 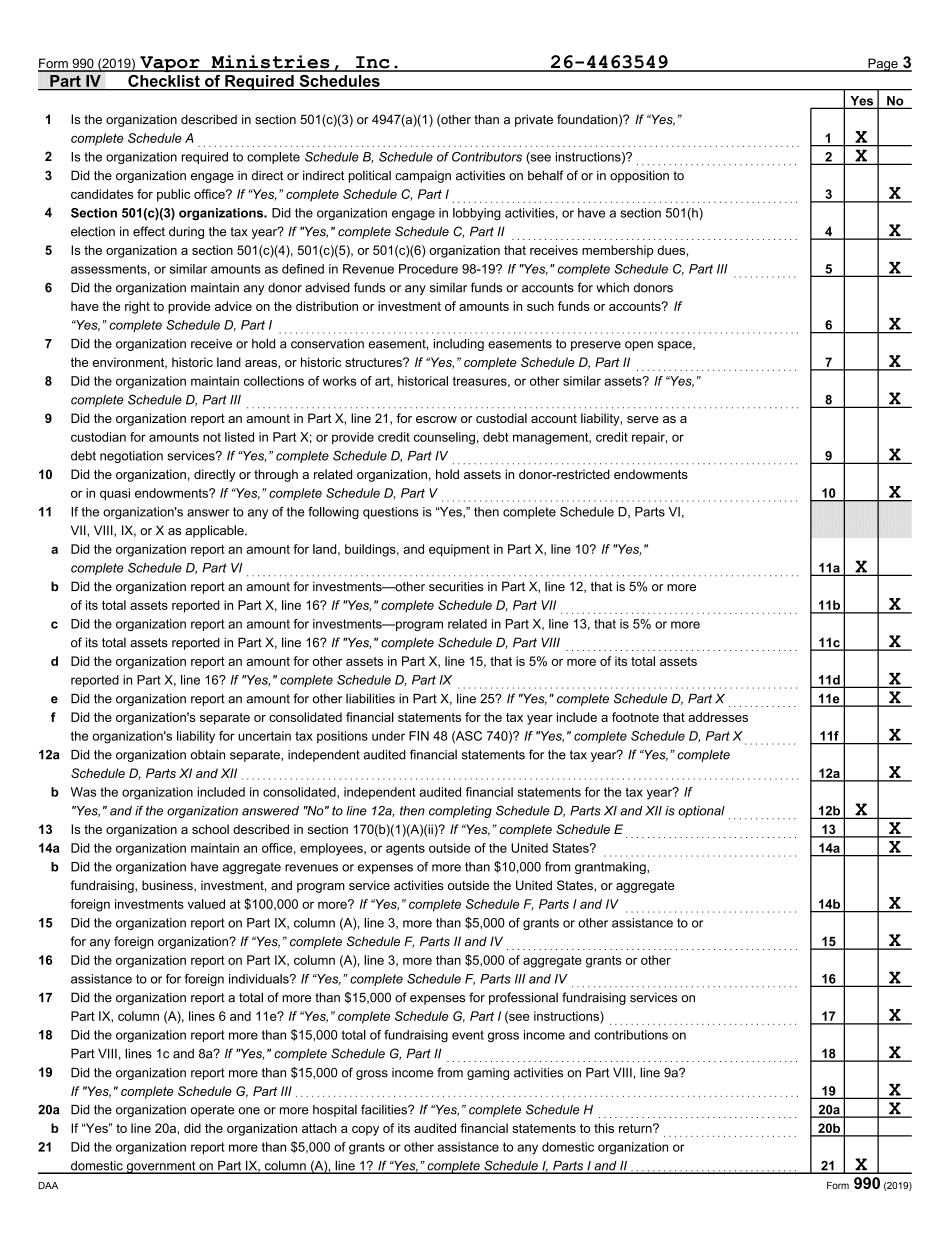 What do you see at coordinates (718, 717) in the image?
I see `addresses` at bounding box center [718, 717].
